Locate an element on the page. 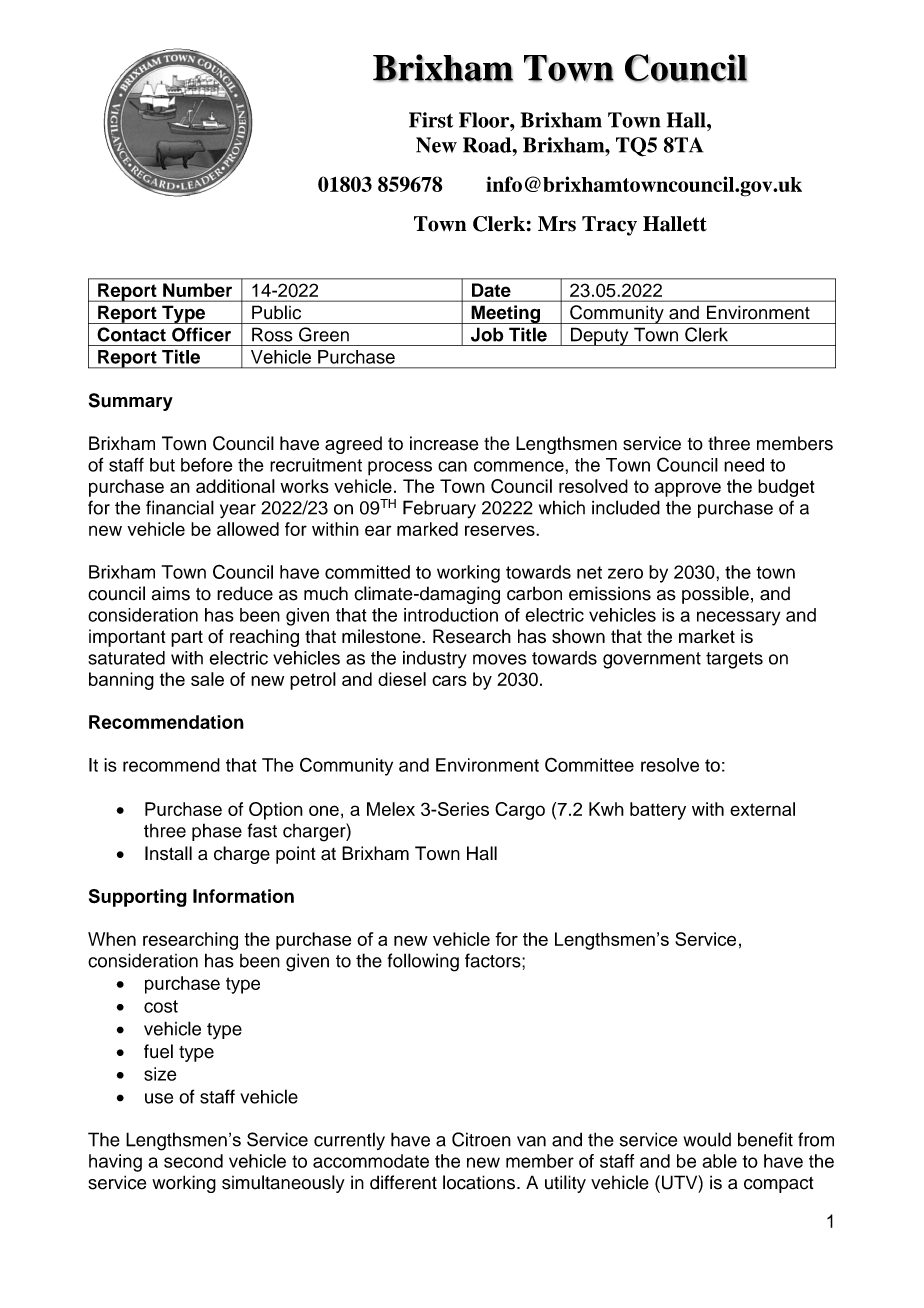  second is located at coordinates (193, 1161).
